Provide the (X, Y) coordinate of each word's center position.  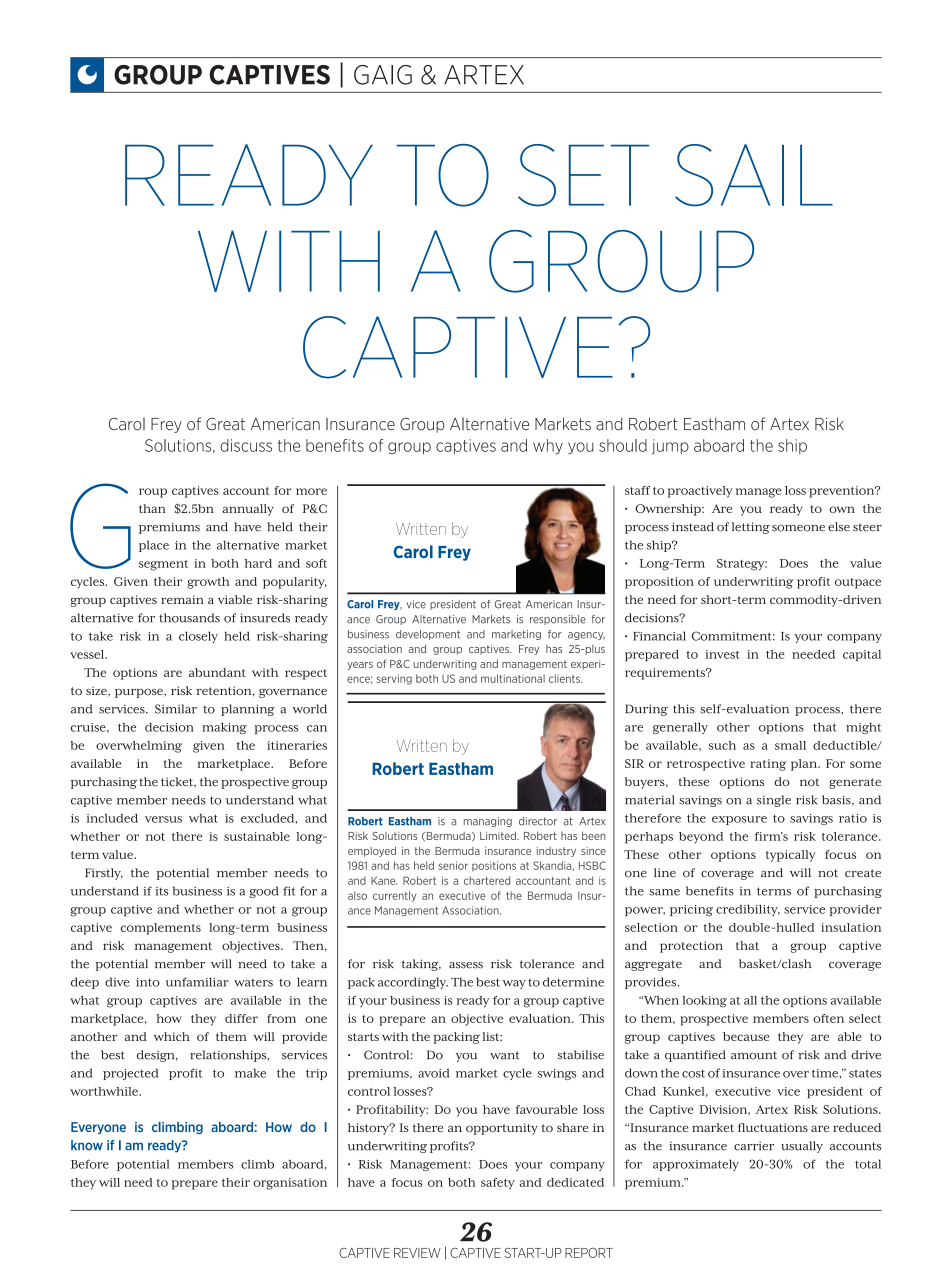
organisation (290, 1184)
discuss (246, 445)
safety (498, 1184)
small (790, 745)
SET (583, 175)
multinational (513, 678)
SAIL (754, 175)
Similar (176, 709)
